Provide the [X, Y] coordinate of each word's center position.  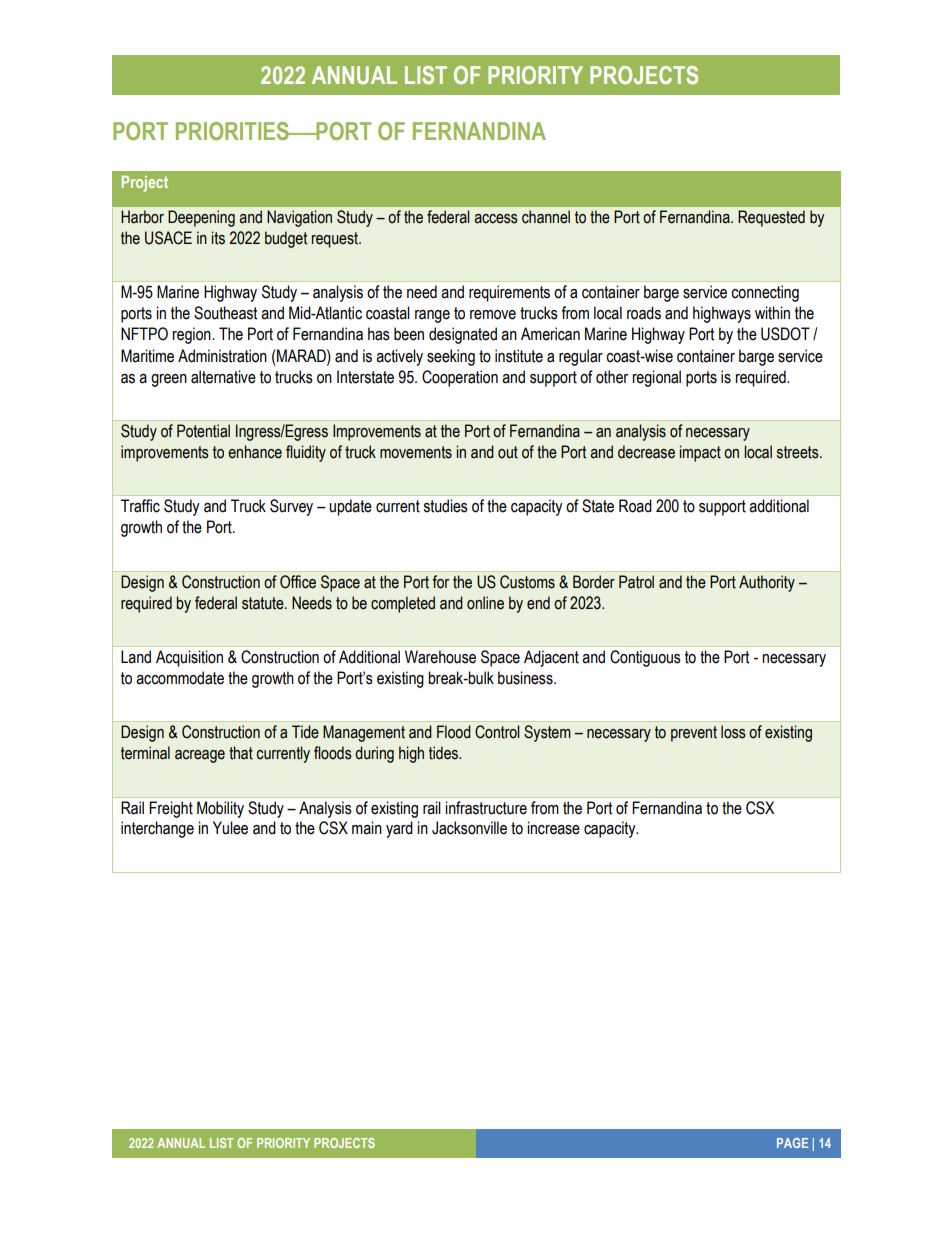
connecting [765, 293]
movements [416, 452]
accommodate [180, 678]
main [367, 828]
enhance [255, 452]
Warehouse [440, 657]
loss [733, 732]
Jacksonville [469, 828]
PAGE [792, 1143]
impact [700, 453]
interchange [157, 829]
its [218, 238]
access [496, 219]
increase [553, 828]
